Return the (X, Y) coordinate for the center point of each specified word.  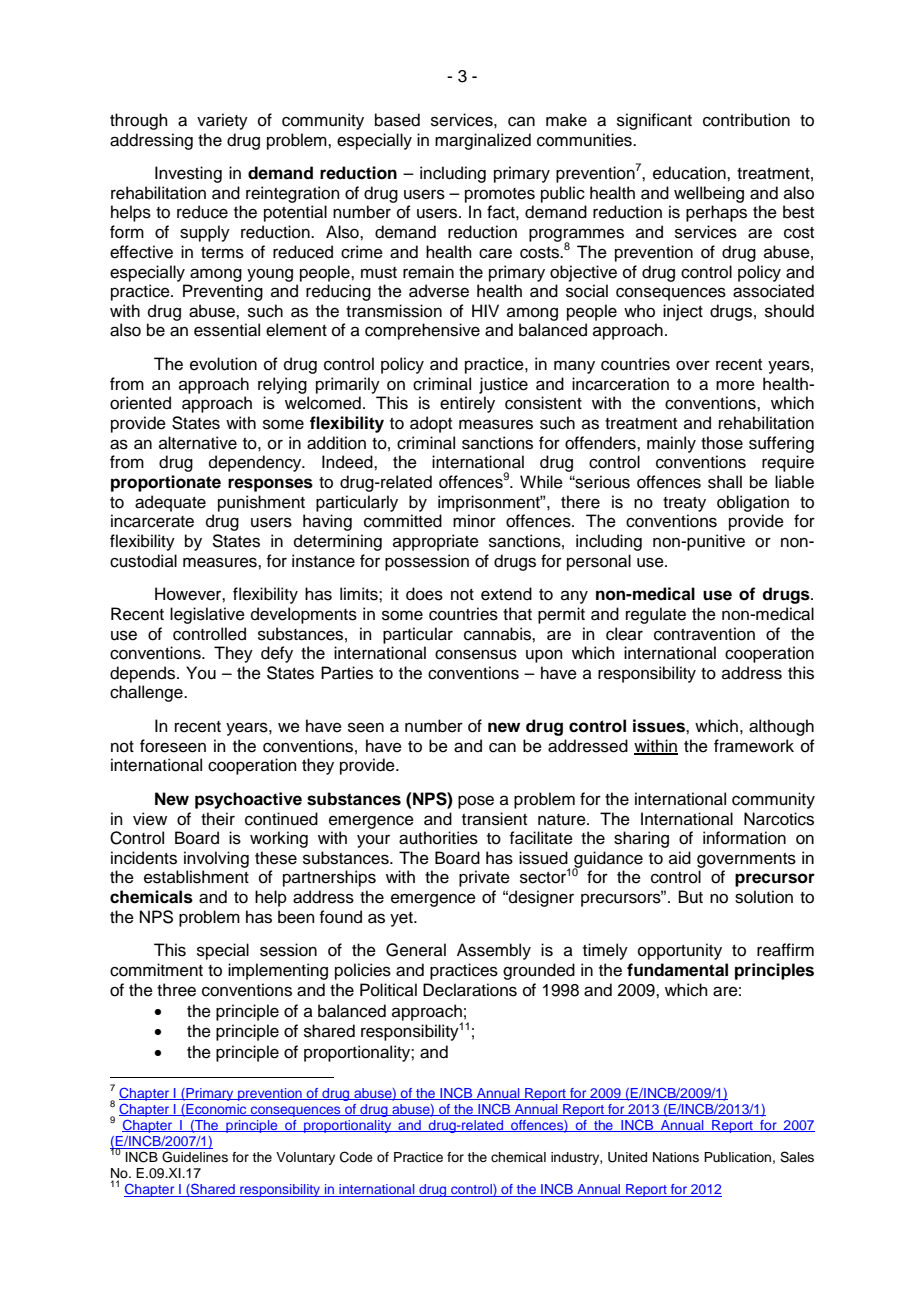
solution (764, 897)
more (735, 385)
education (690, 173)
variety (222, 121)
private (484, 878)
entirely (467, 404)
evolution (223, 364)
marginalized (483, 141)
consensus (476, 654)
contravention (704, 634)
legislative (207, 615)
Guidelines (195, 1157)
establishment (196, 877)
